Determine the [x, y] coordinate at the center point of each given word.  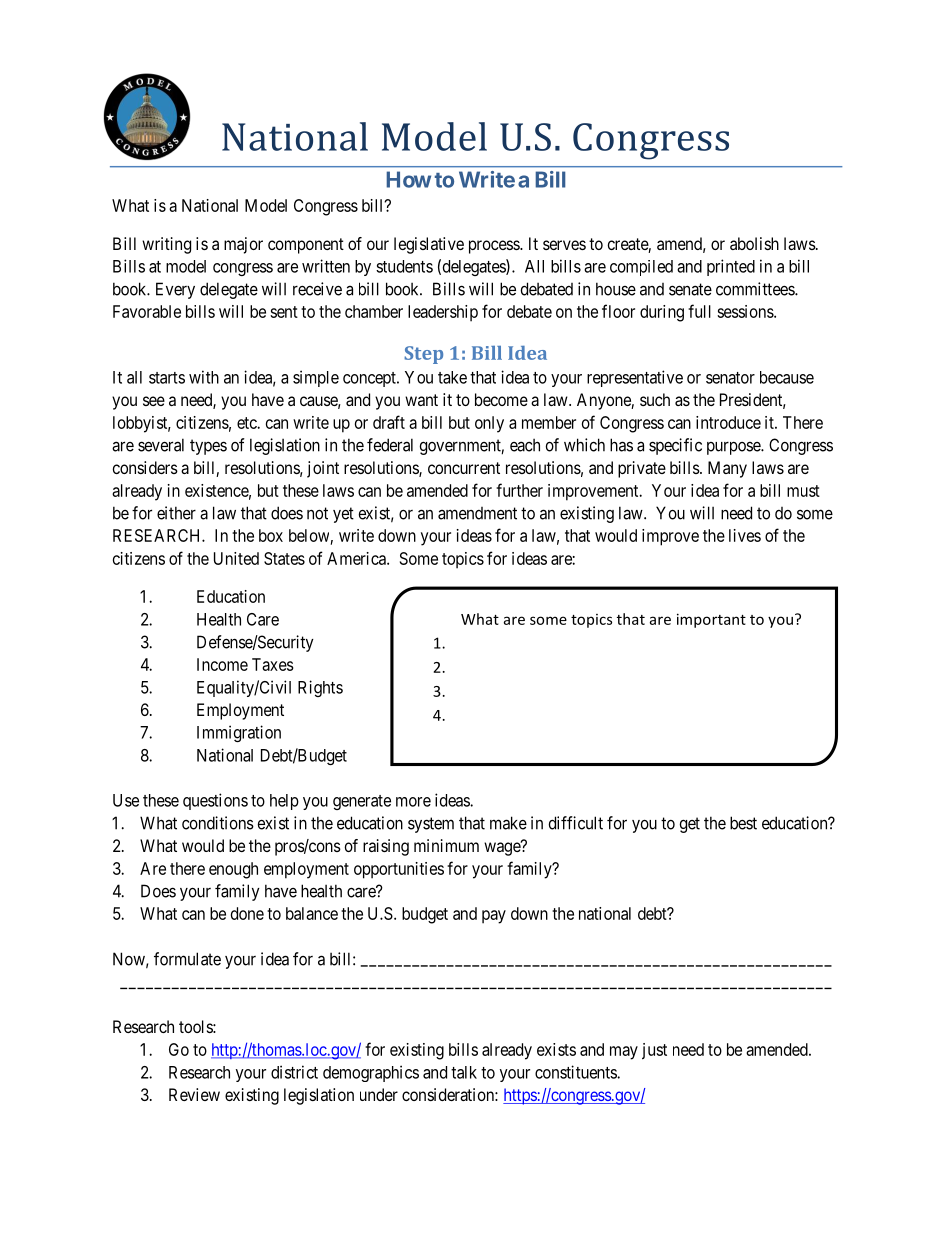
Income [222, 664]
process [495, 247]
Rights [320, 688]
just [654, 1051]
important [711, 620]
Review [194, 1094]
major [243, 245]
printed [731, 267]
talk [464, 1072]
